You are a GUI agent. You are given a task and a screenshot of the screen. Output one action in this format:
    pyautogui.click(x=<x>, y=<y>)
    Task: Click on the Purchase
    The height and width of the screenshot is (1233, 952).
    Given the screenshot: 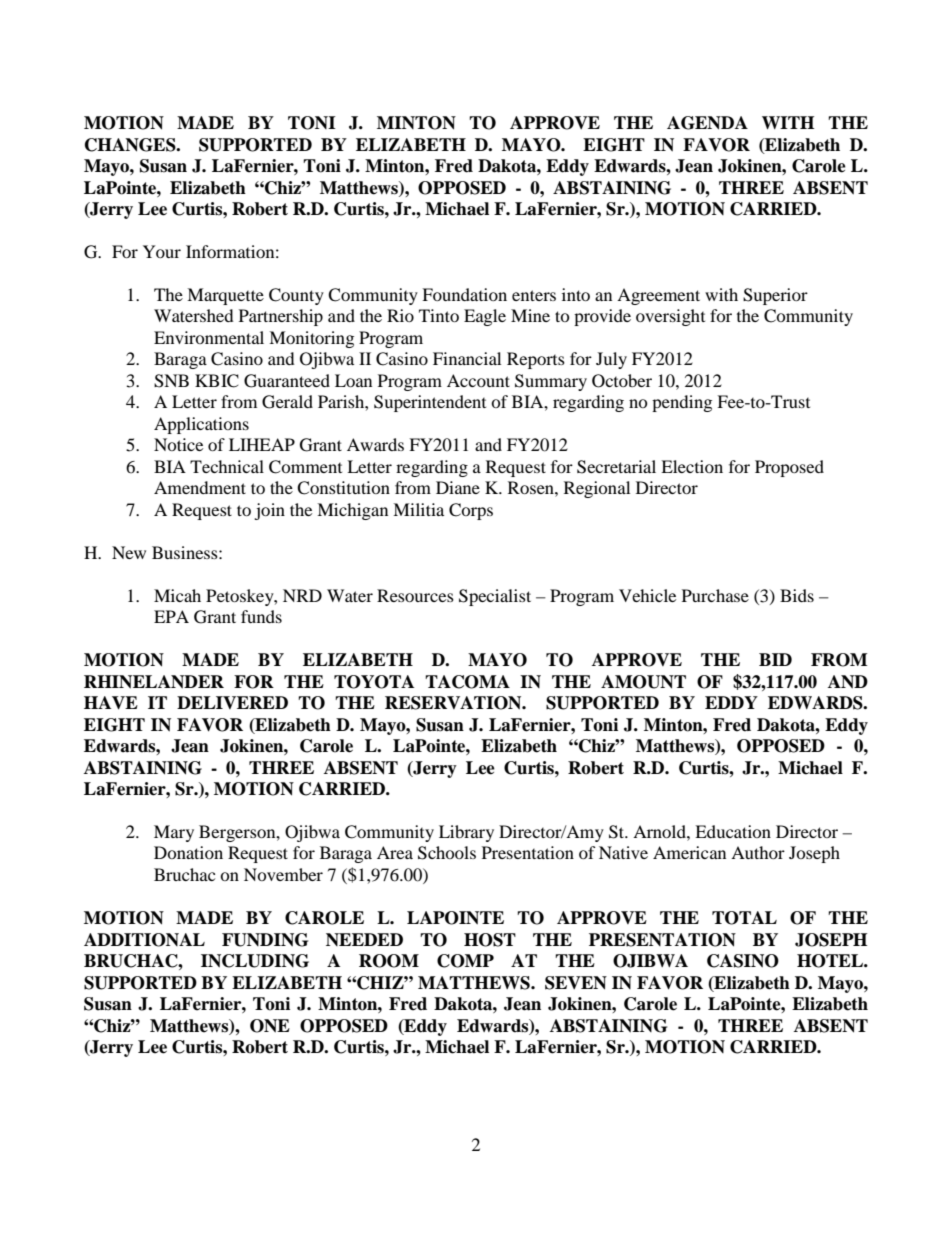 What is the action you would take?
    pyautogui.click(x=715, y=595)
